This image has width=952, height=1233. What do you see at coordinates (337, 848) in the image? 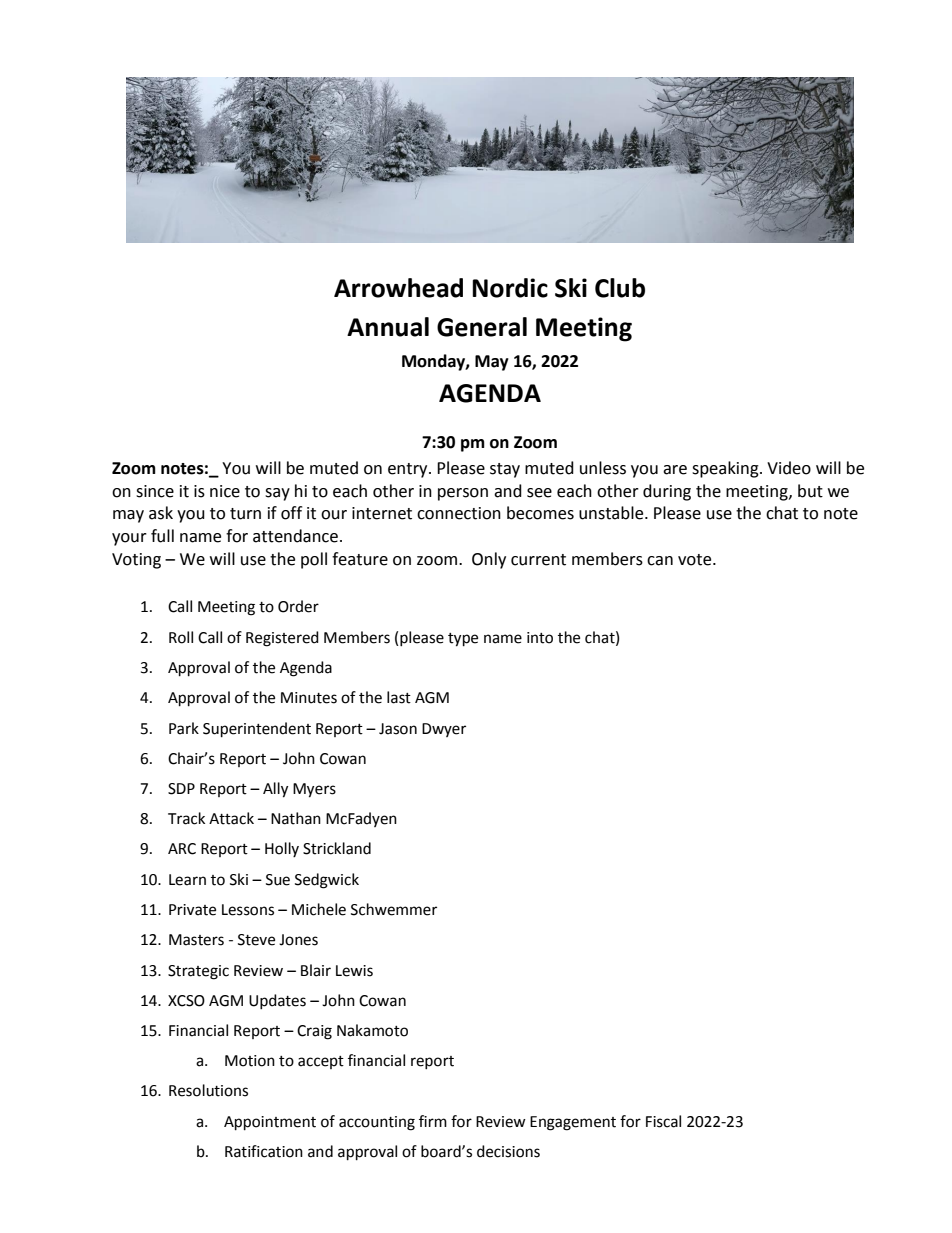
I see `Strickland` at bounding box center [337, 848].
